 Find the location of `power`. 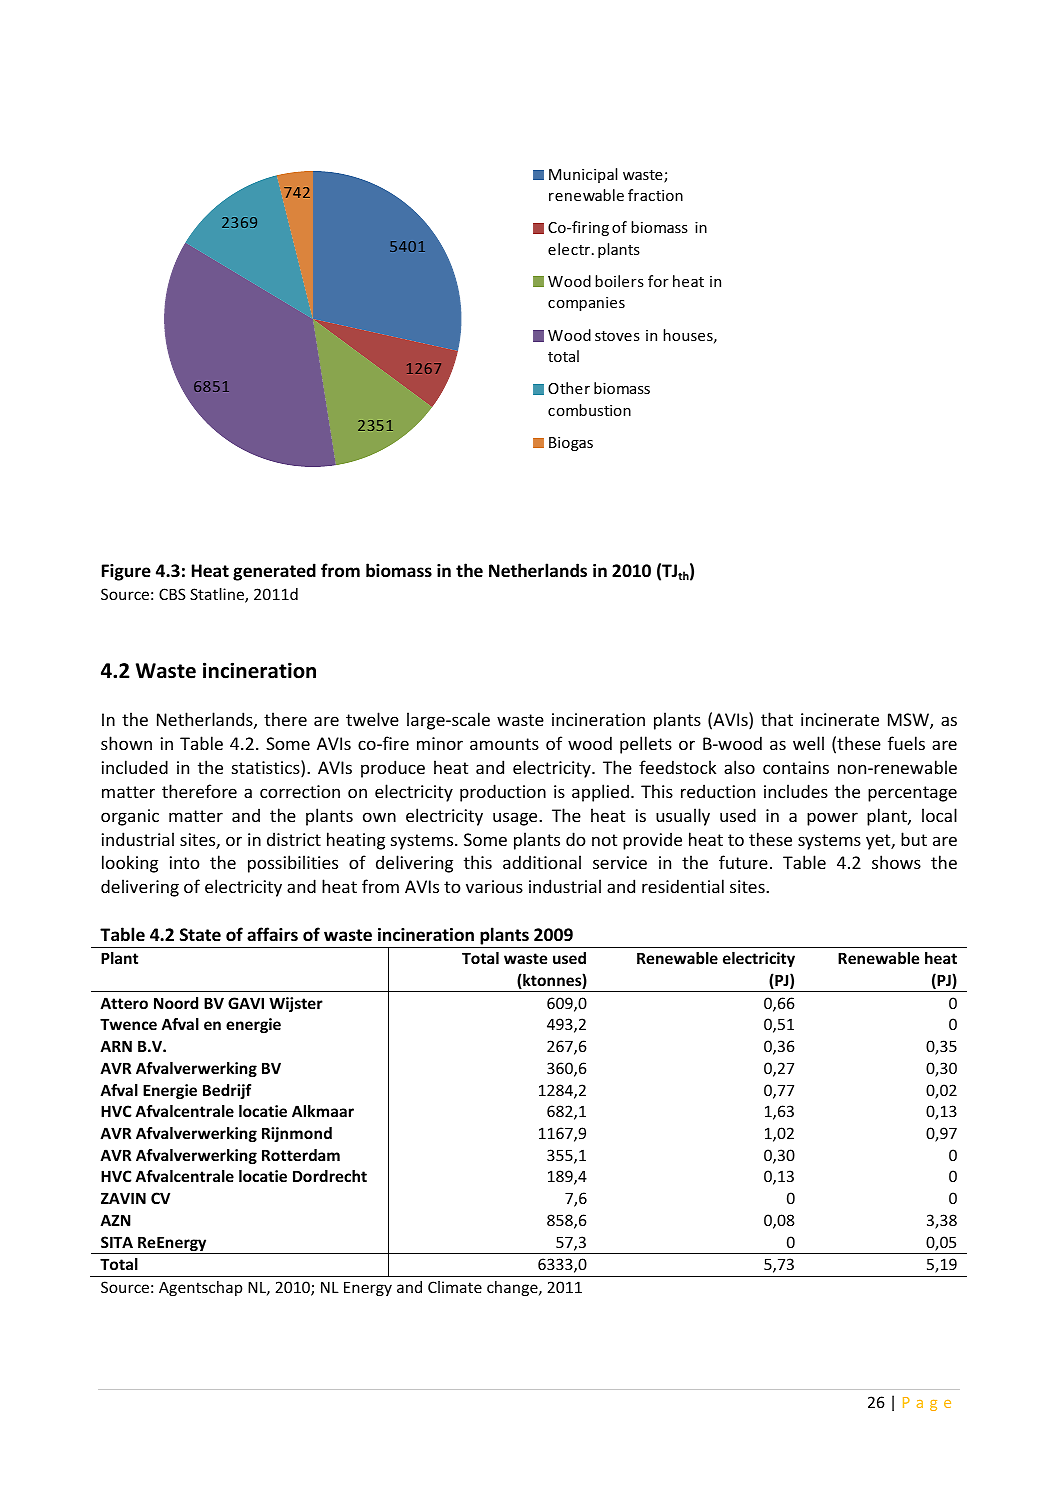

power is located at coordinates (832, 819).
